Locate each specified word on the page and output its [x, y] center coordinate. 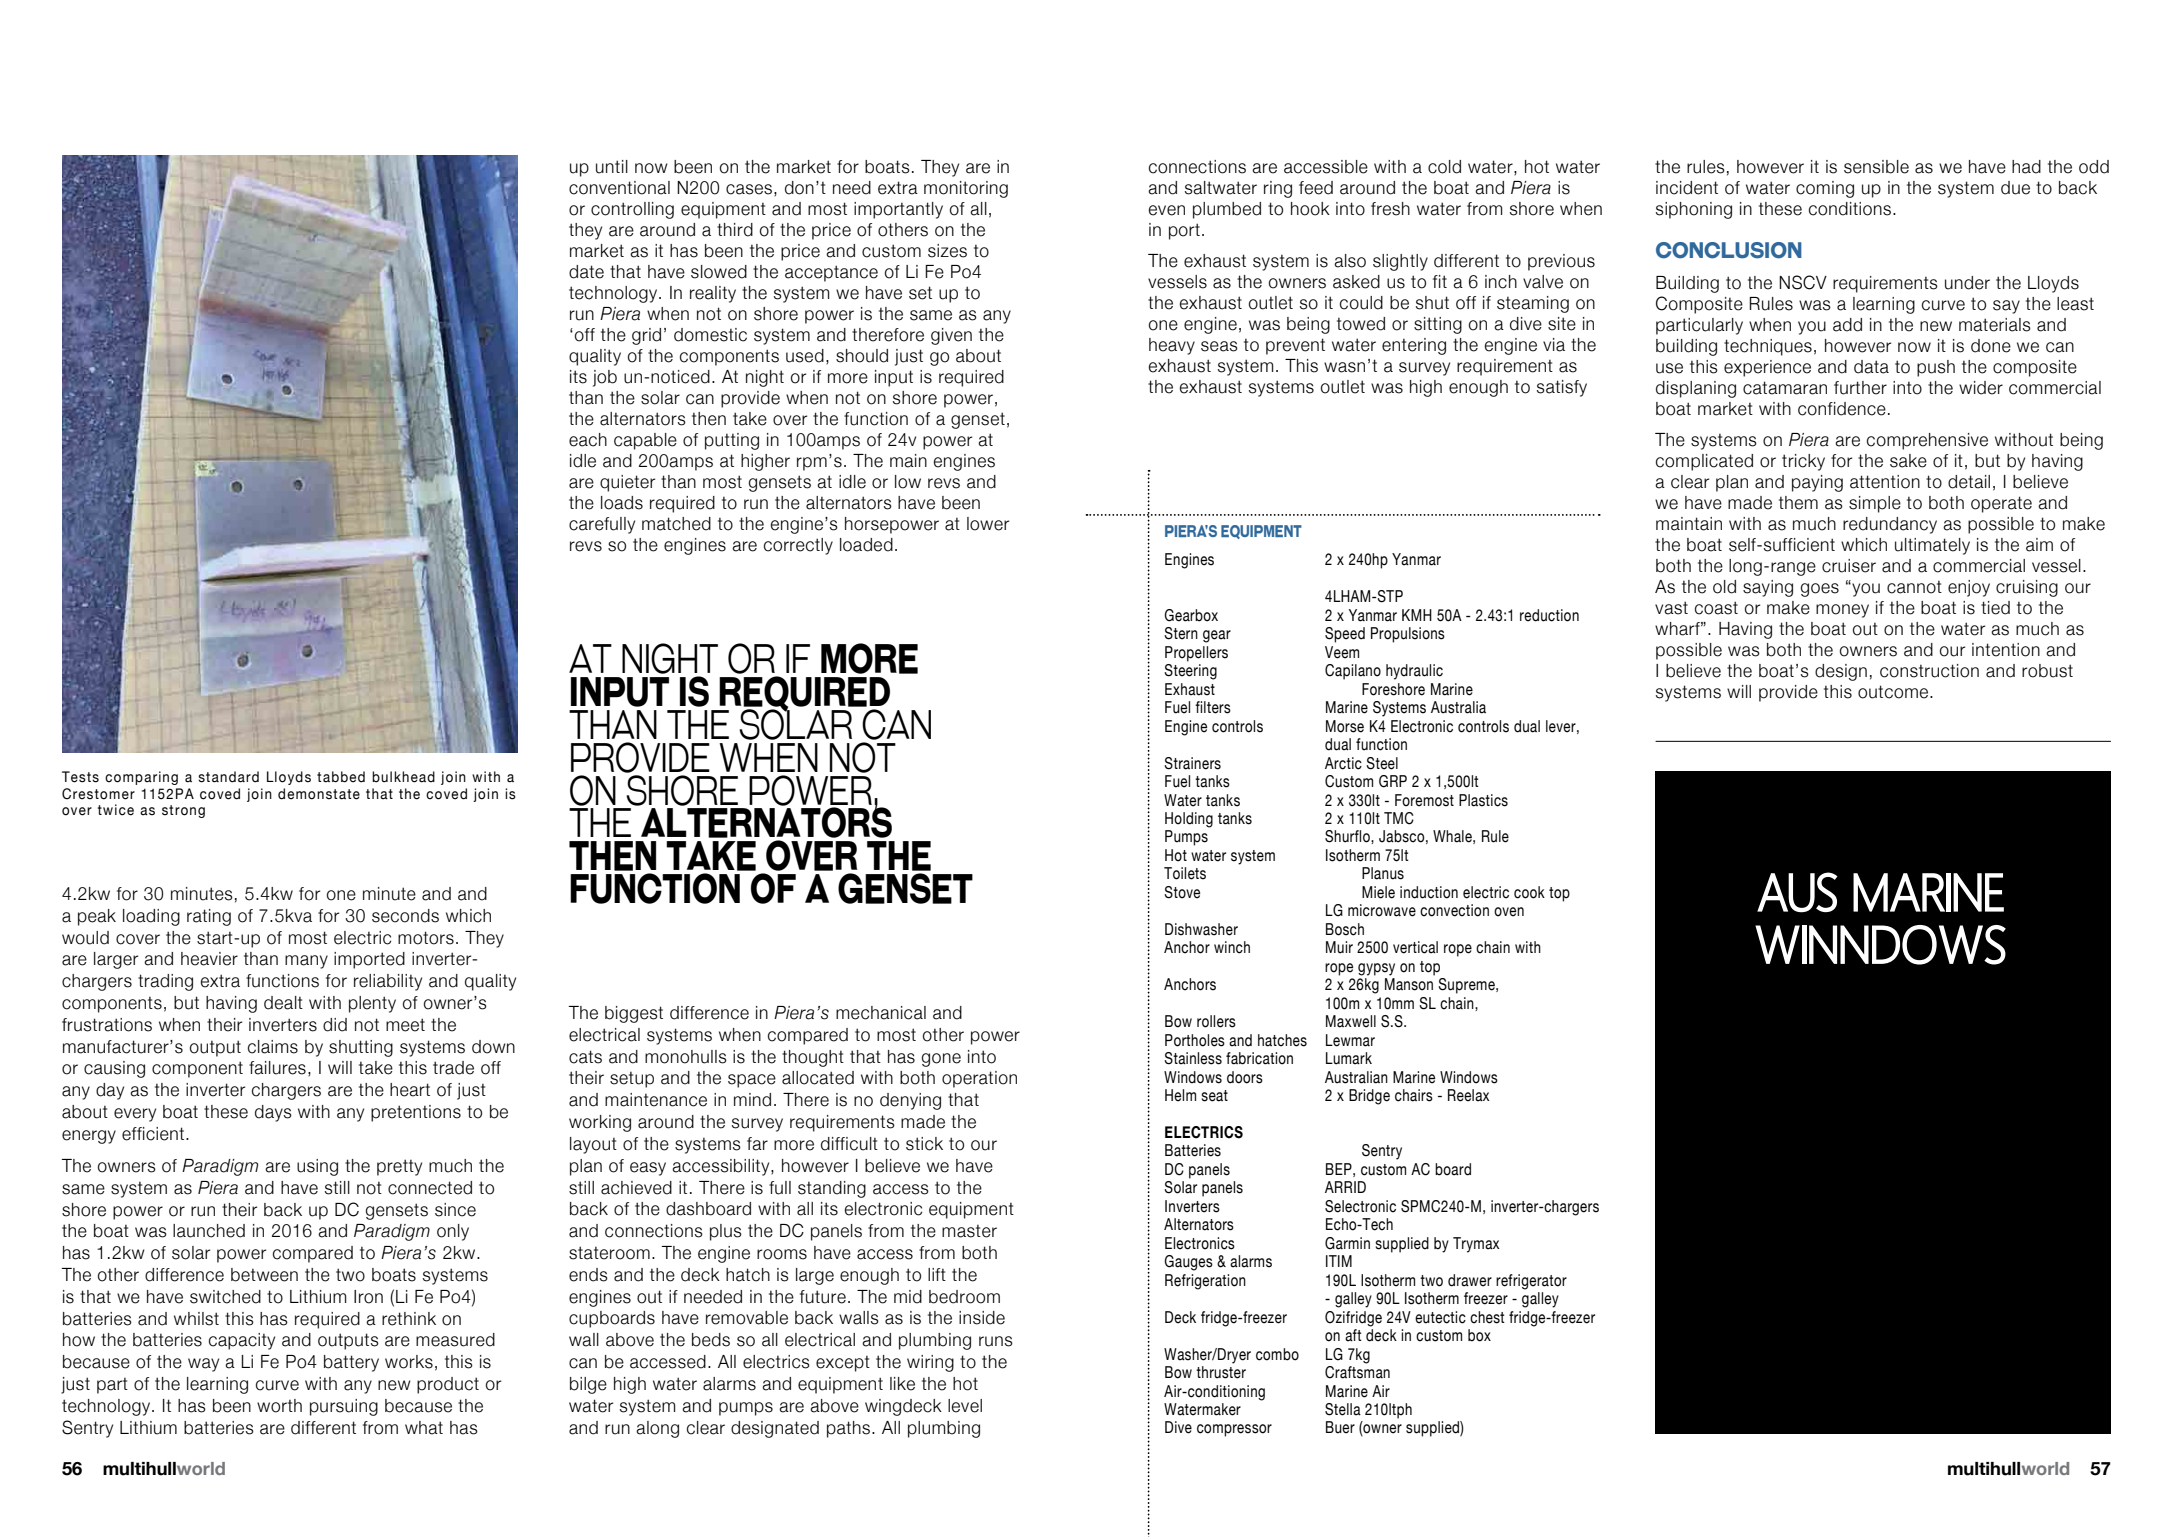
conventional [619, 188]
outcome [1894, 692]
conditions [1850, 209]
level [965, 1406]
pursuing [344, 1407]
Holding [1189, 820]
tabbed [341, 777]
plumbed [1227, 210]
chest [1487, 1317]
